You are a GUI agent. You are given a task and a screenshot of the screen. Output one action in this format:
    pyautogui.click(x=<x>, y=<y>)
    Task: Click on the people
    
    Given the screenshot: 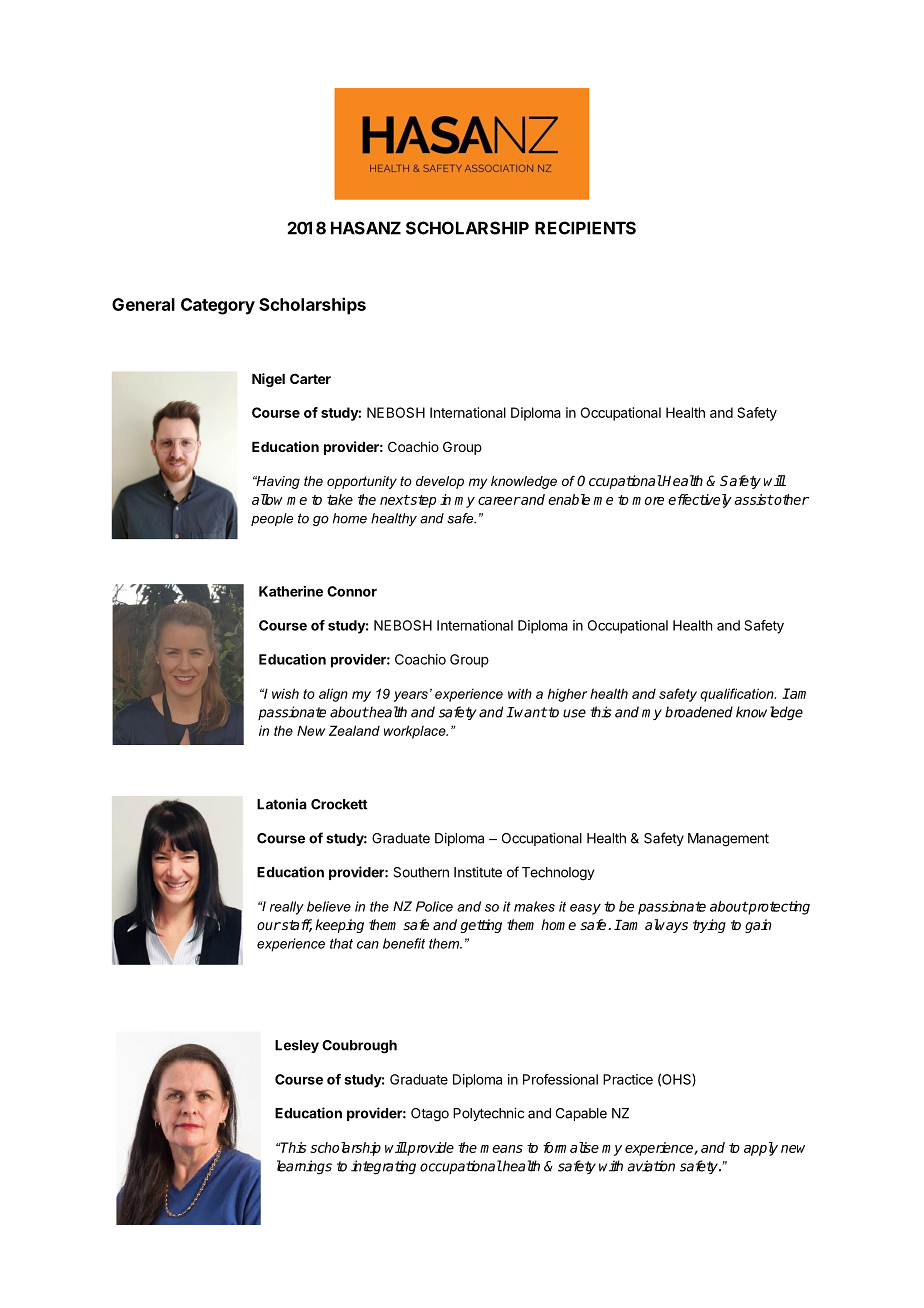 What is the action you would take?
    pyautogui.click(x=272, y=519)
